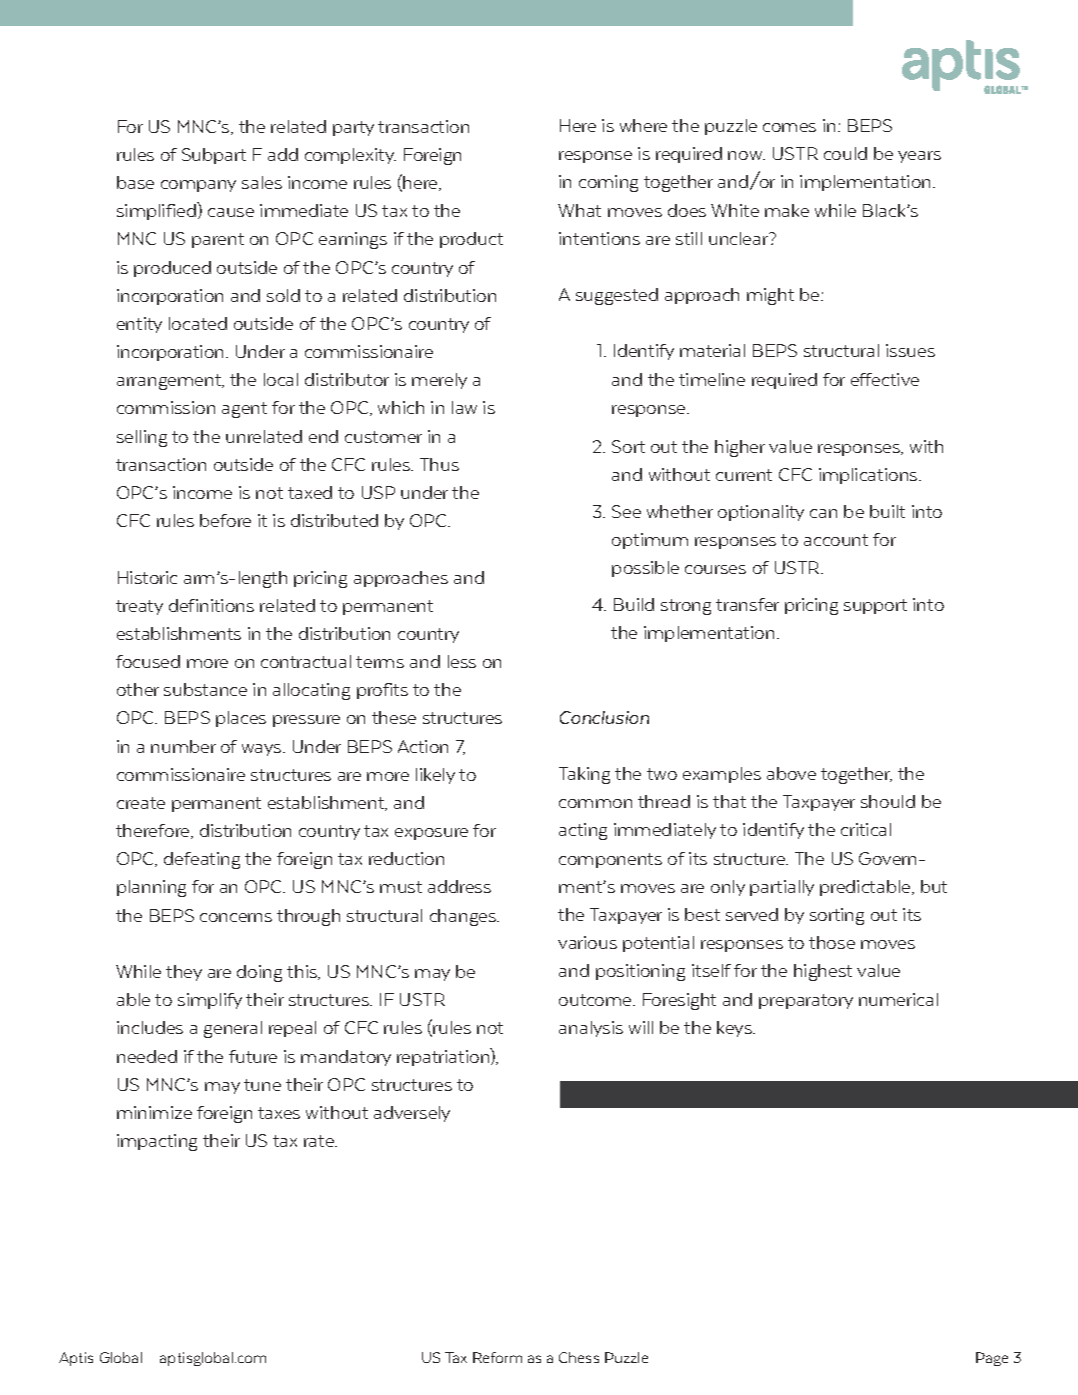  What do you see at coordinates (244, 410) in the page?
I see `agent` at bounding box center [244, 410].
